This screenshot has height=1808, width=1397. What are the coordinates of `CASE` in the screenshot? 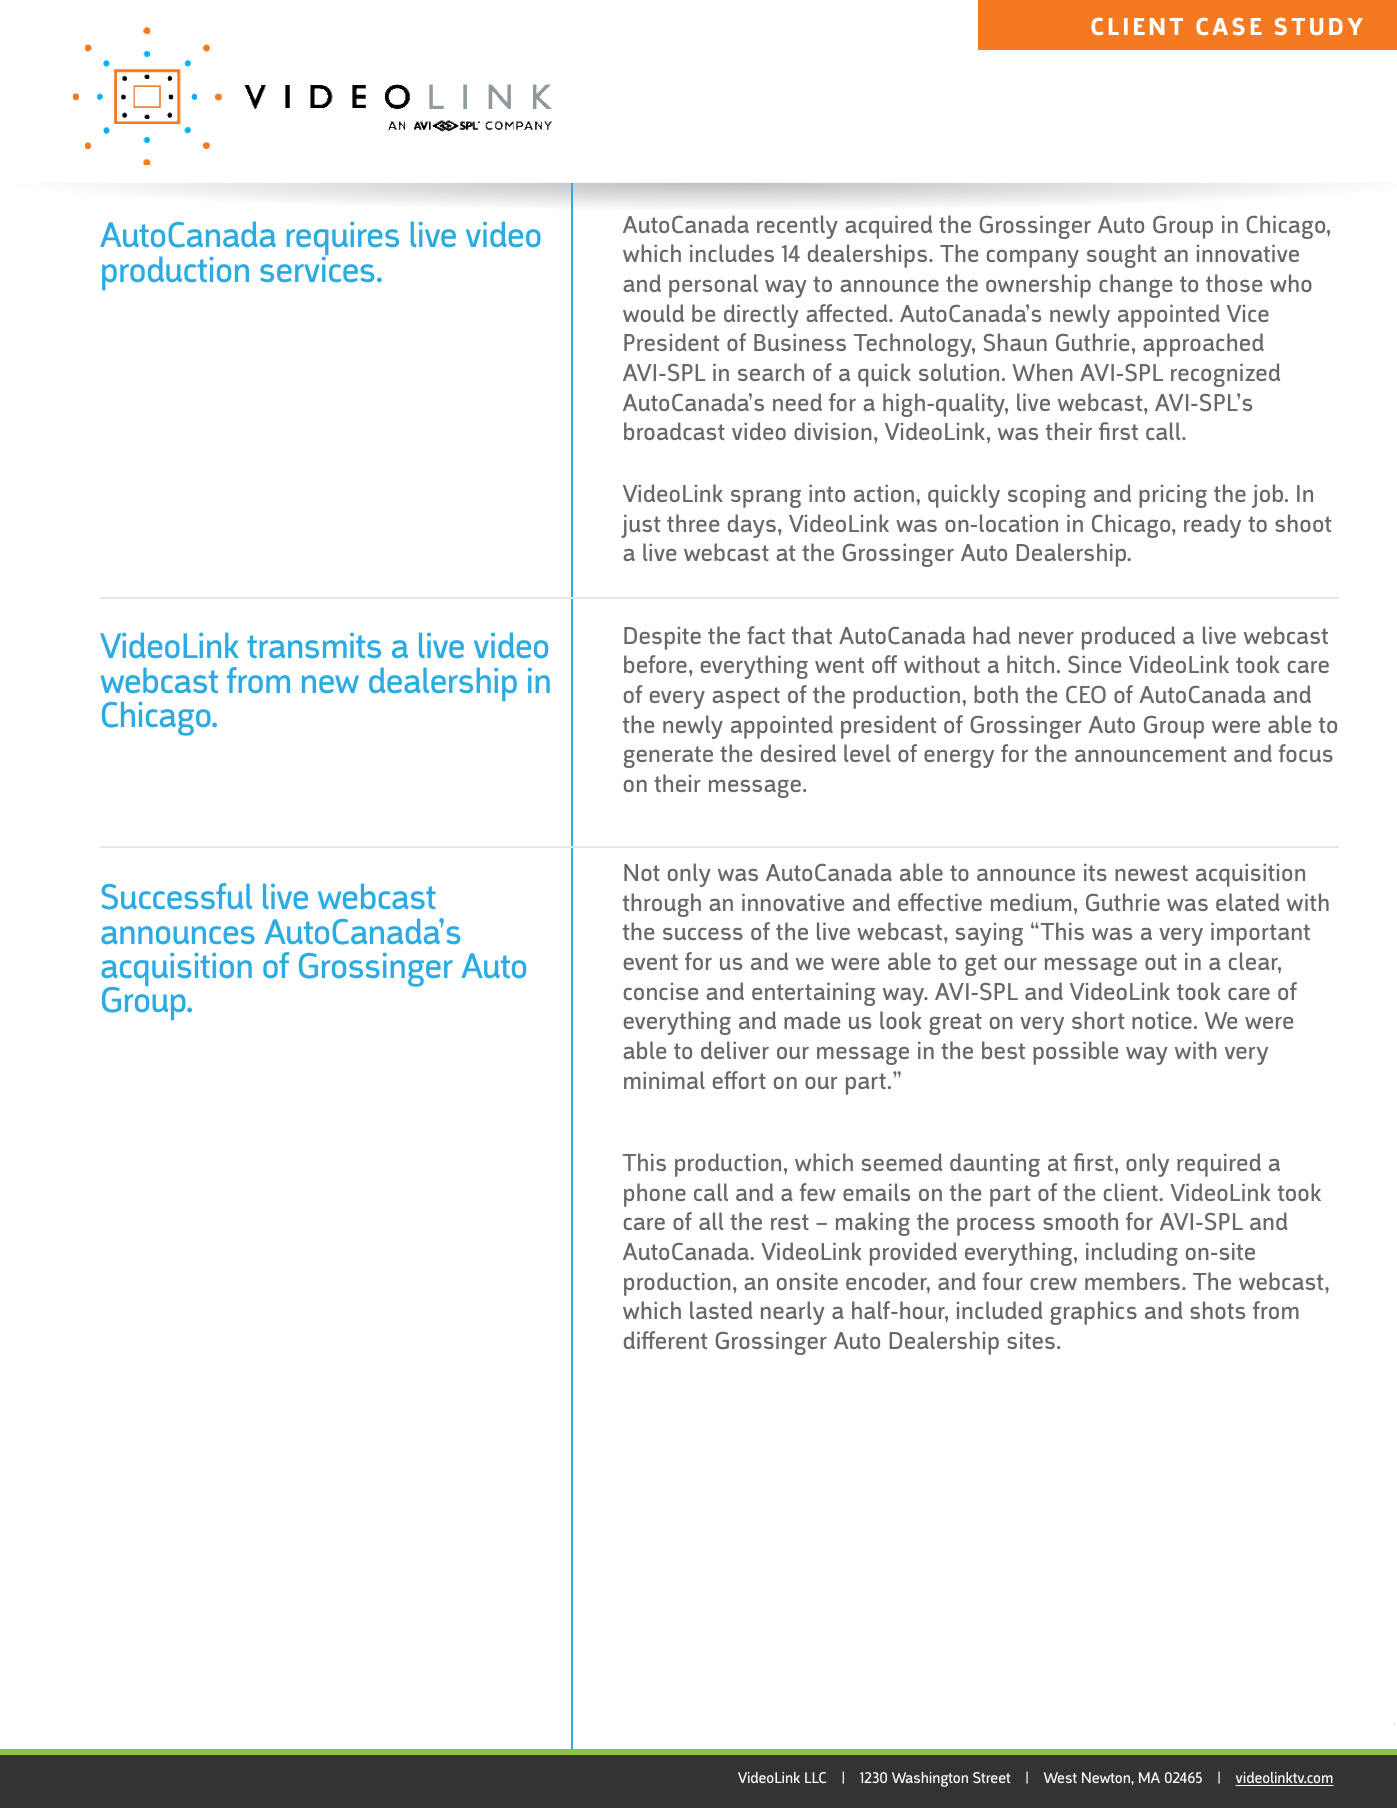 It's located at (1229, 26).
